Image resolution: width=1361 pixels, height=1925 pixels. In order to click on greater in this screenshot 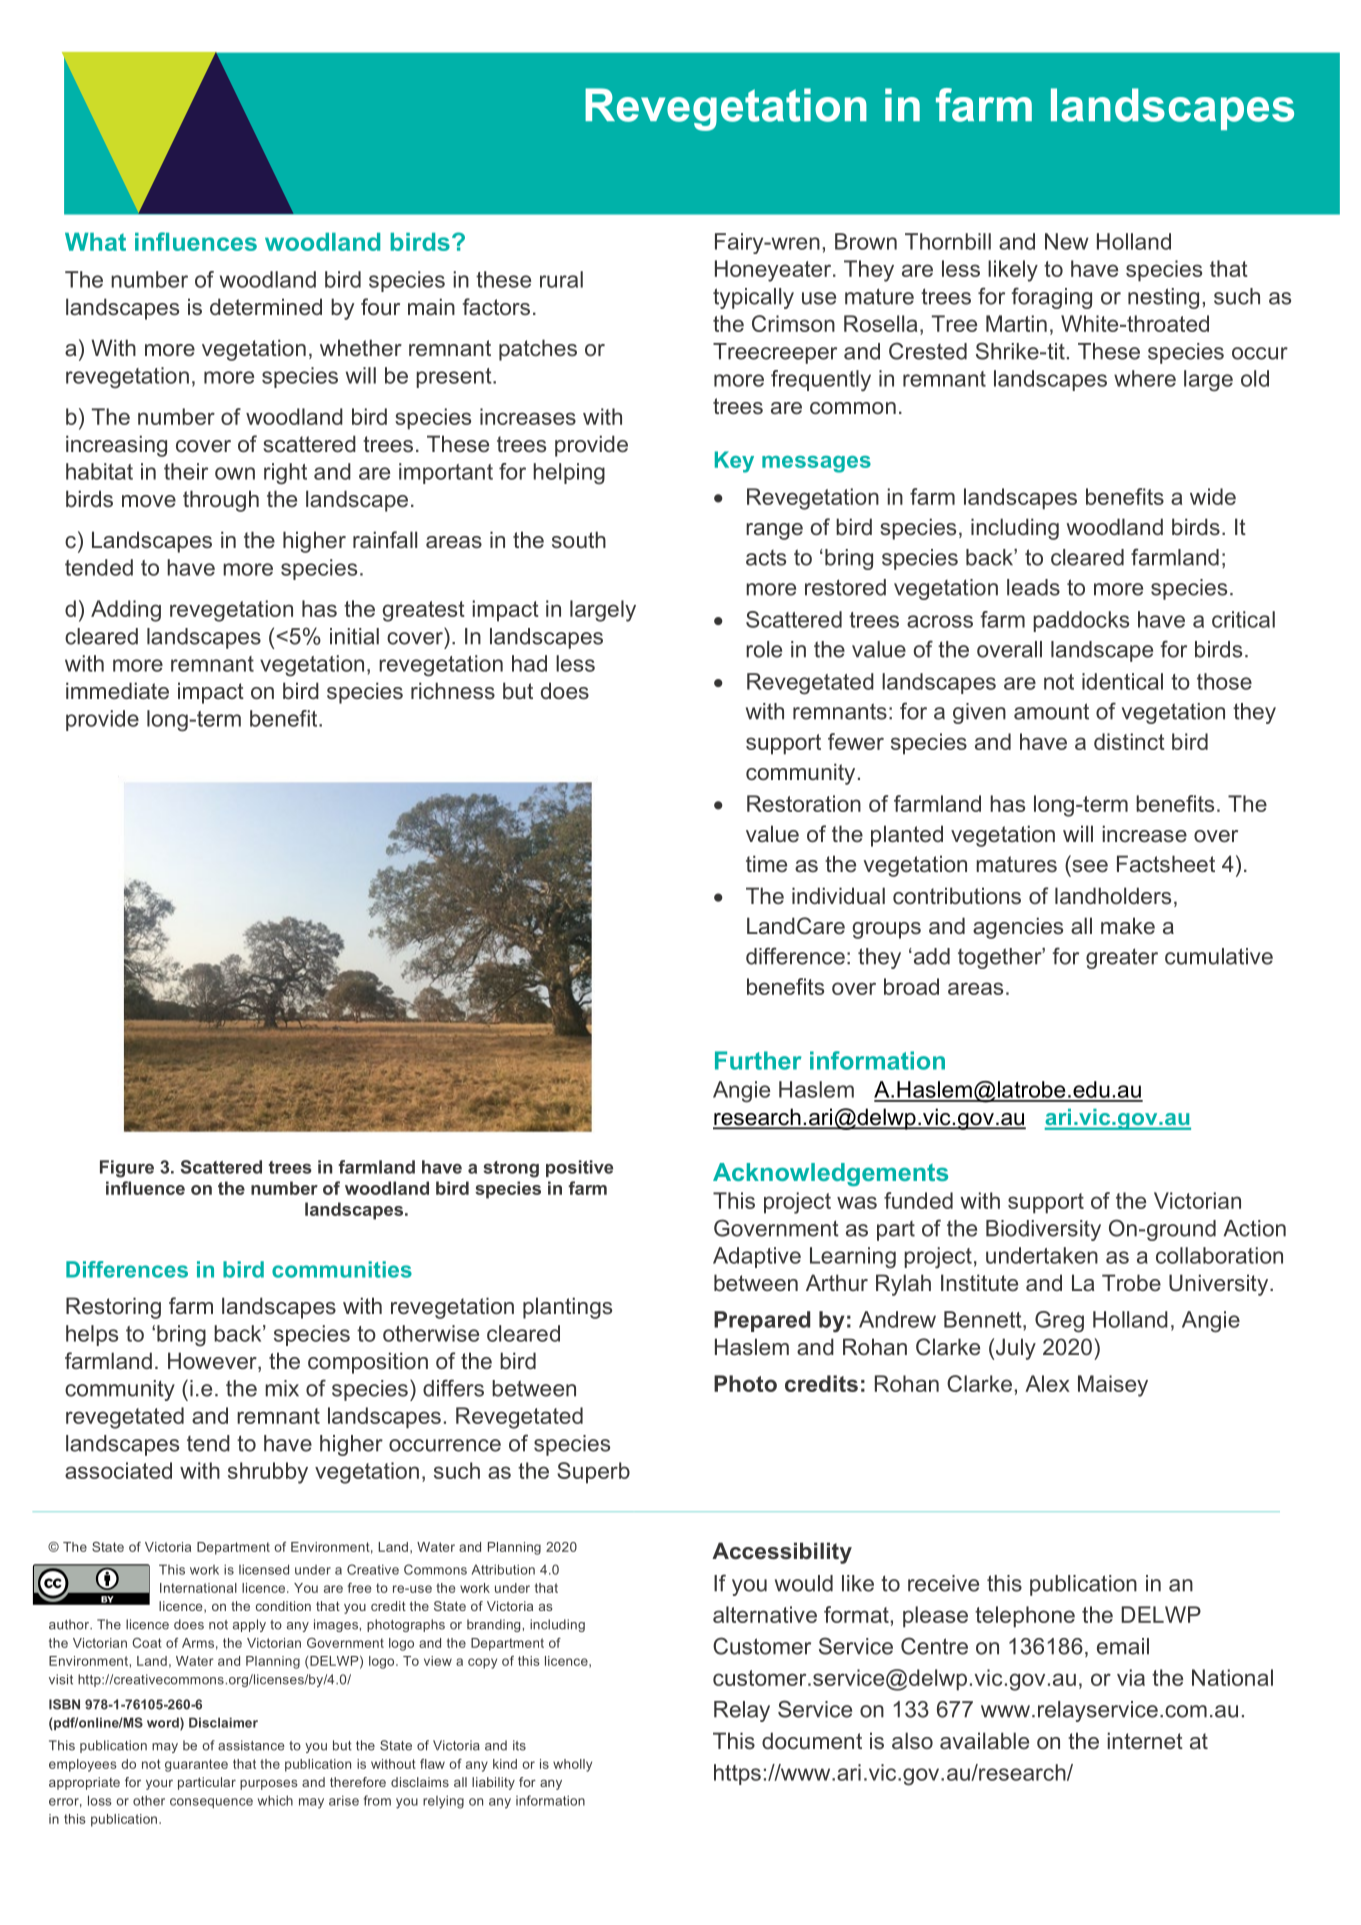, I will do `click(1122, 958)`.
